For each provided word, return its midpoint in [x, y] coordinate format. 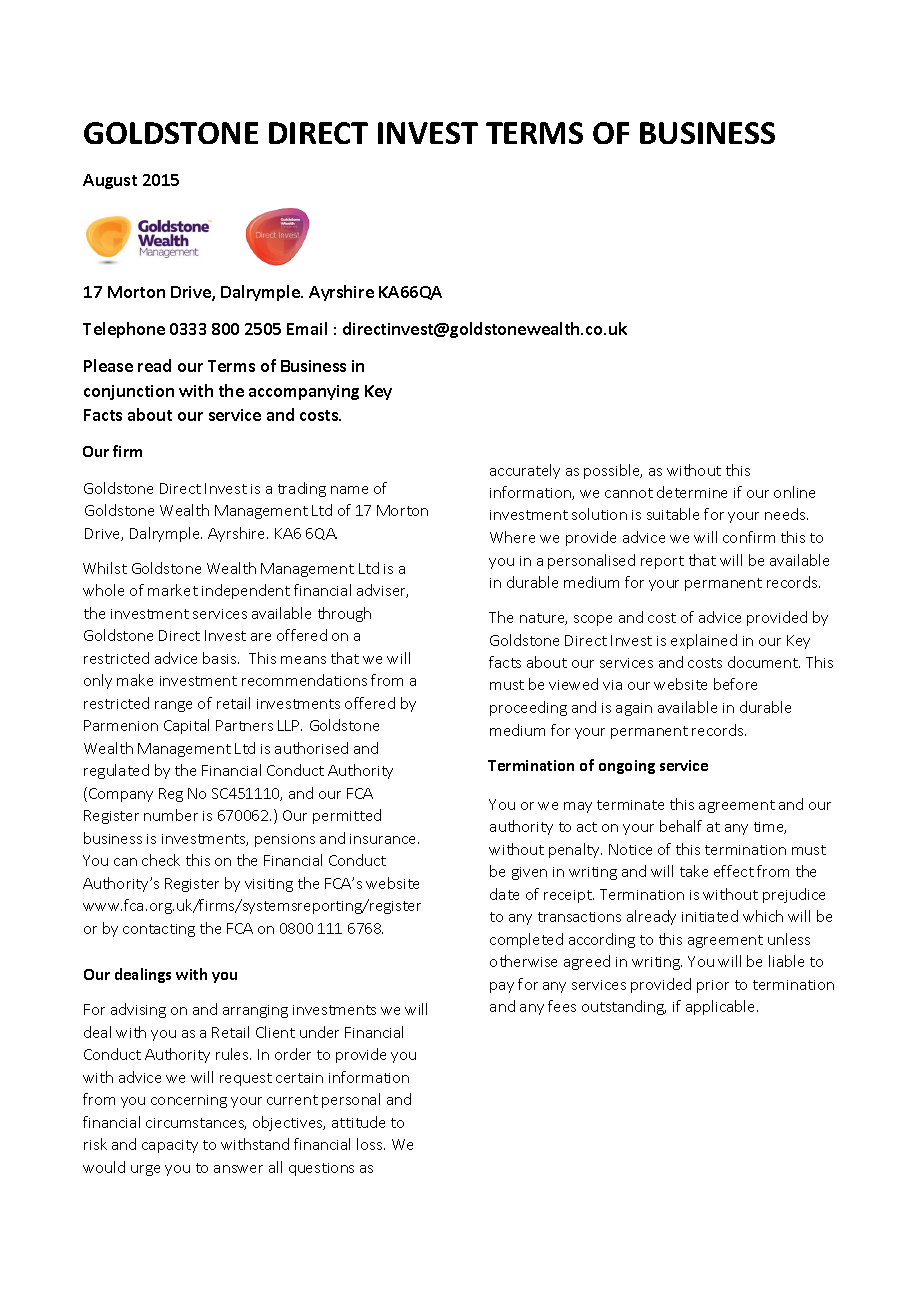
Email [307, 328]
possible [613, 471]
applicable [722, 1007]
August [110, 181]
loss [371, 1144]
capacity [170, 1146]
